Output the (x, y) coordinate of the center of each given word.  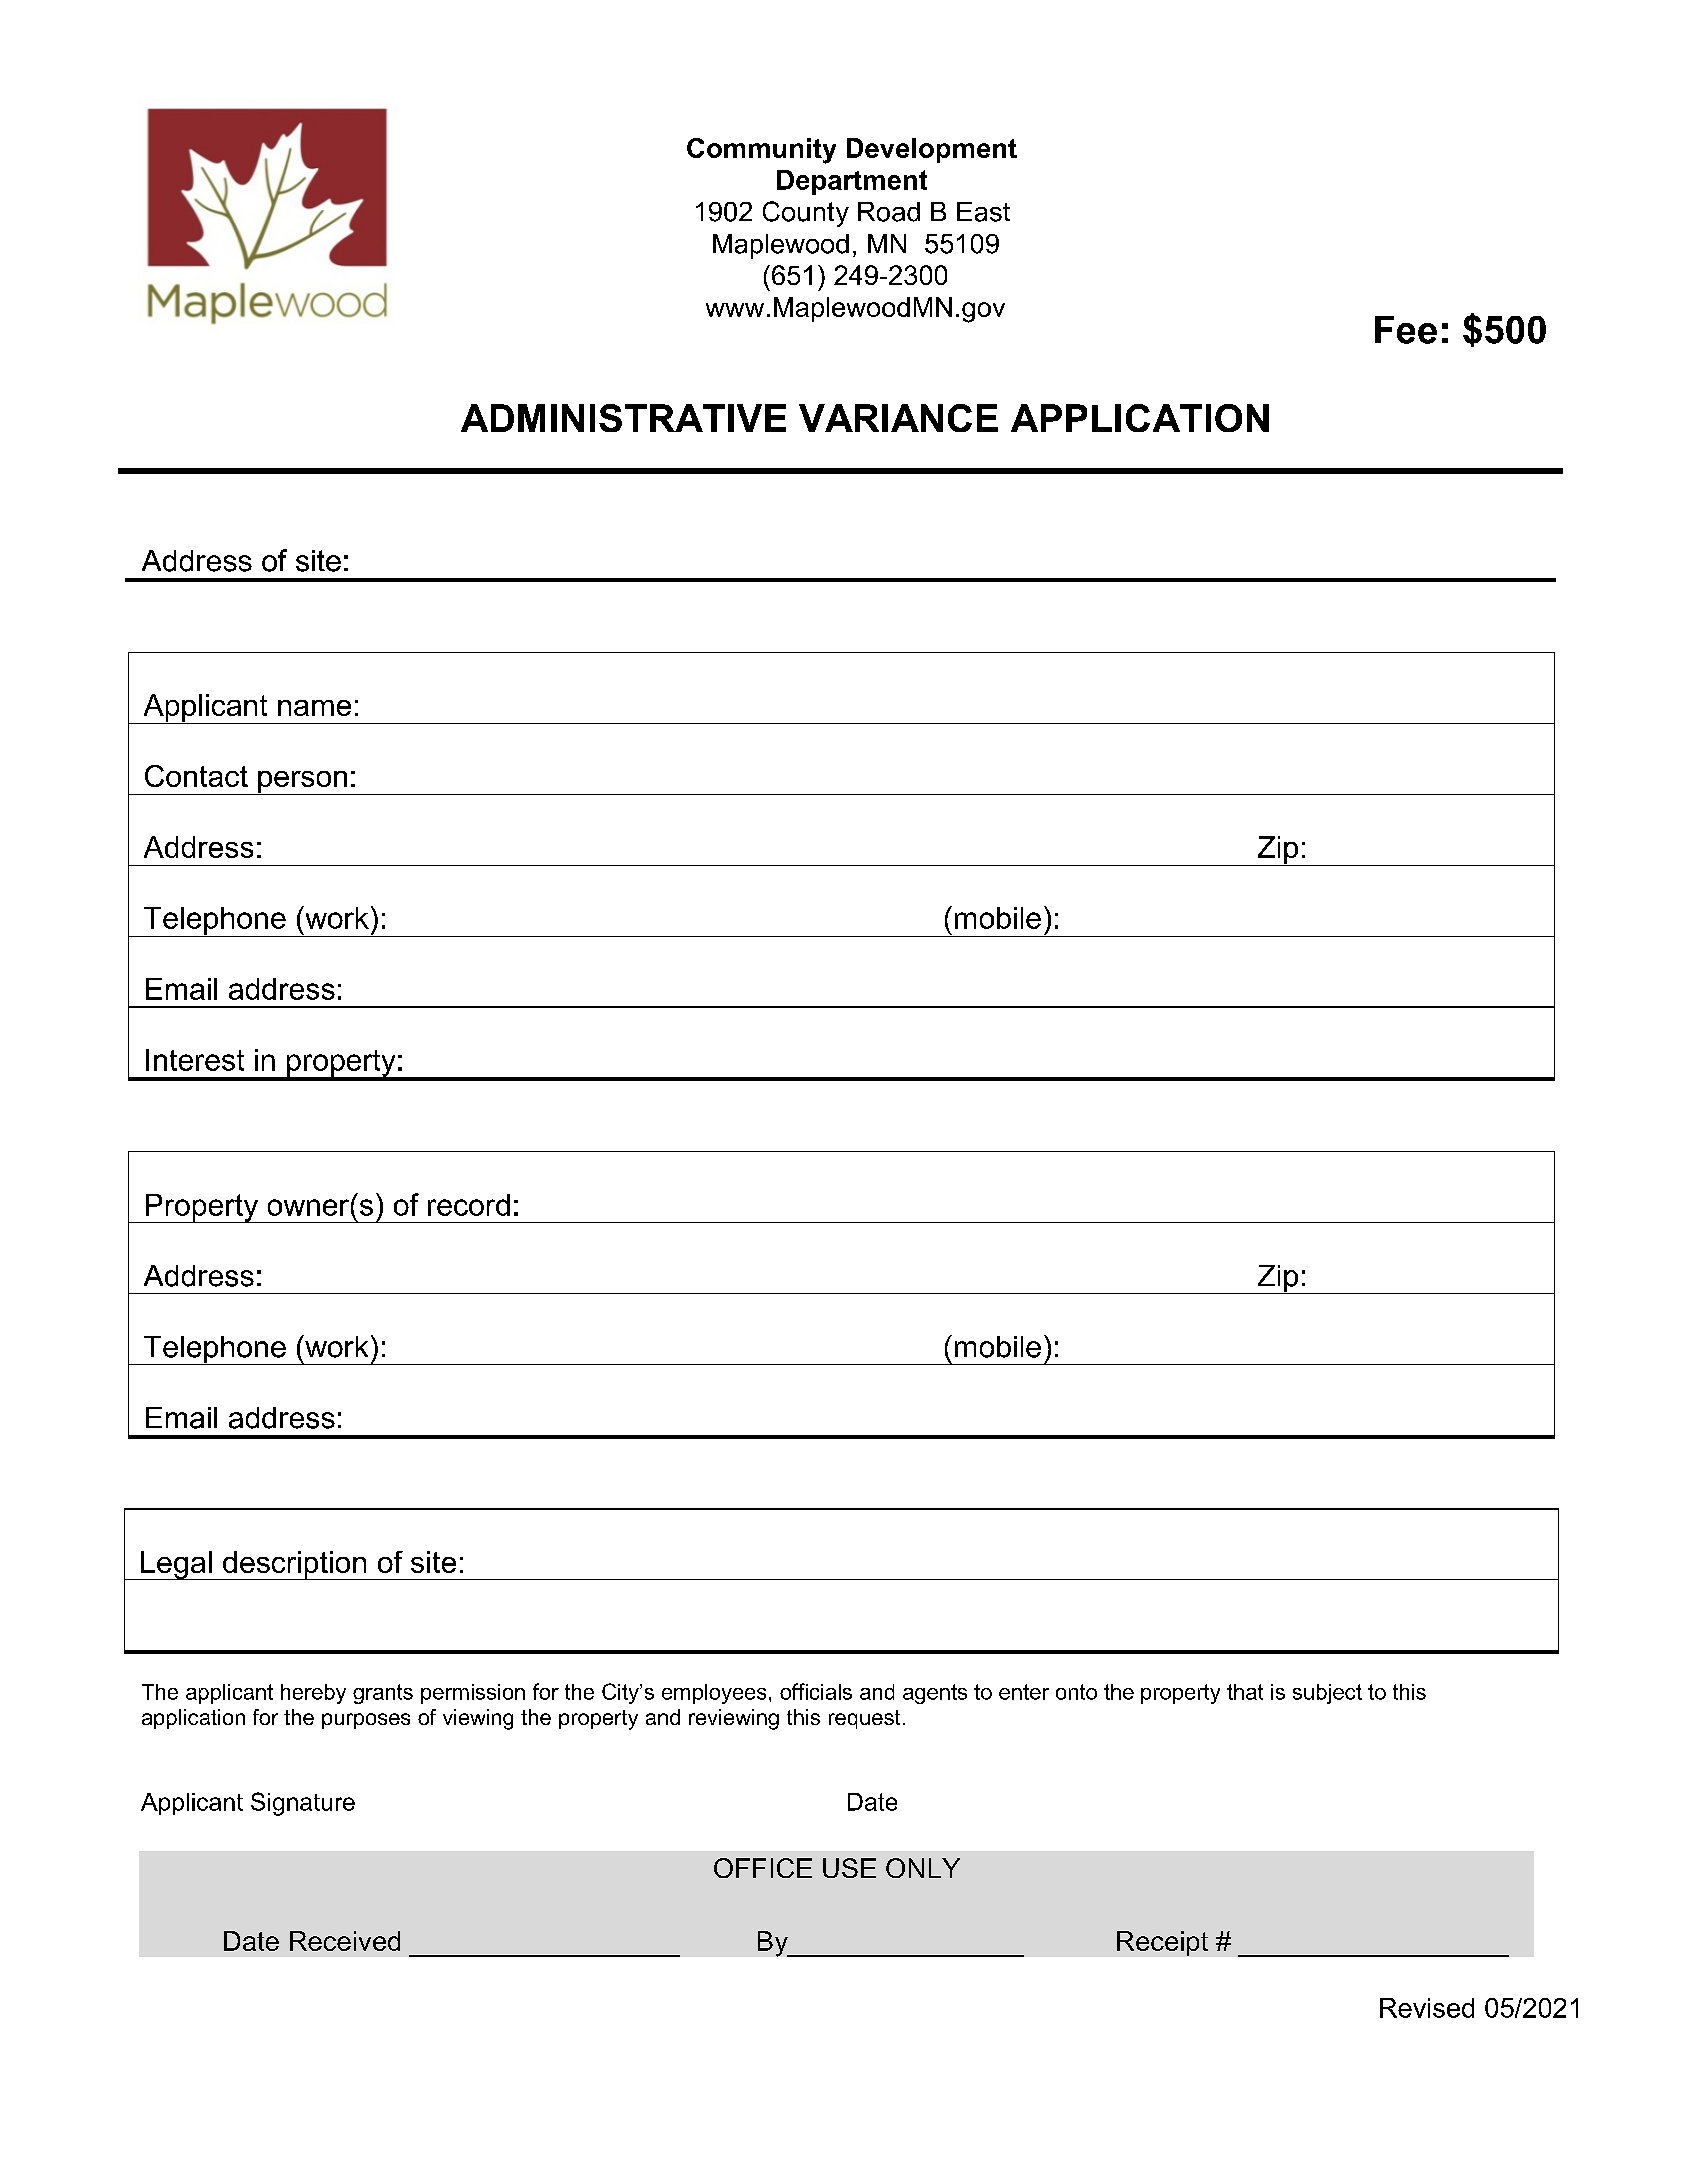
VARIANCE (898, 418)
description (295, 1565)
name (314, 708)
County (806, 214)
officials (816, 1691)
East (983, 212)
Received (345, 1941)
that (1245, 1692)
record (469, 1205)
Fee (1406, 330)
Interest (195, 1060)
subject (1327, 1694)
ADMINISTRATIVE (623, 418)
